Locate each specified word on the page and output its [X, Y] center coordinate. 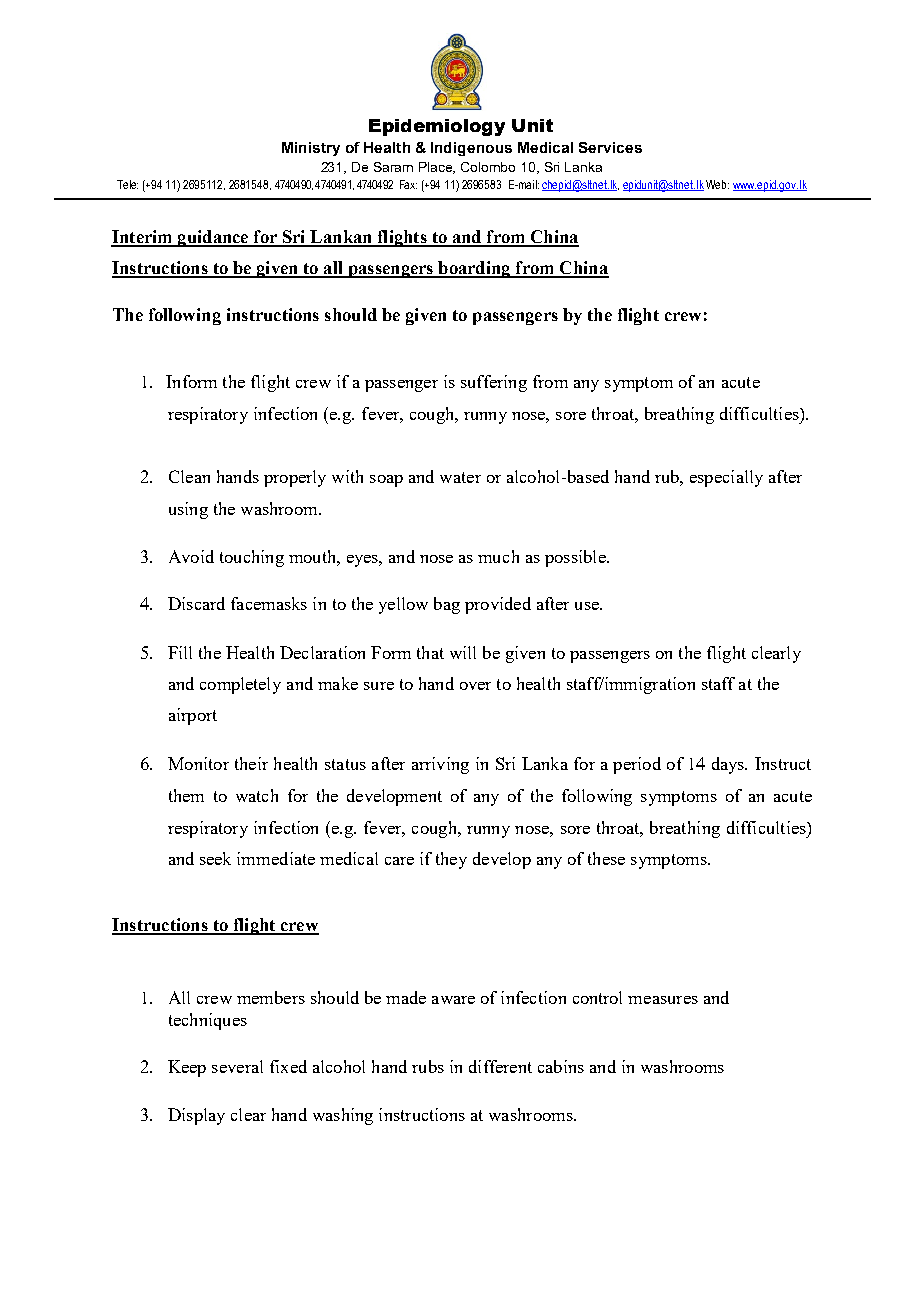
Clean [189, 476]
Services [610, 147]
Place [437, 168]
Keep [187, 1068]
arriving [440, 765]
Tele [127, 184]
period [637, 765]
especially [726, 478]
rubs [428, 1066]
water [460, 477]
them [186, 795]
